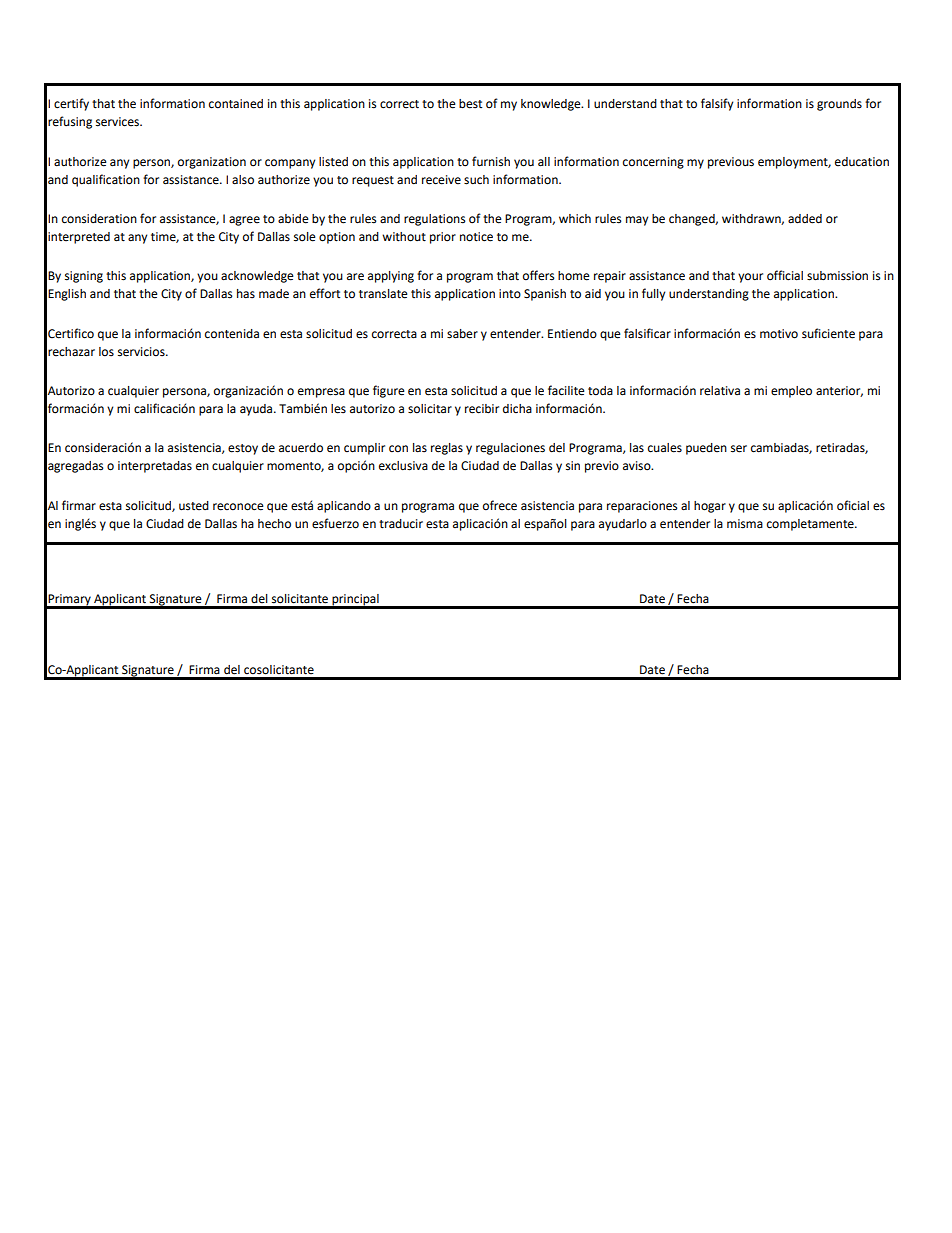 This page has width=952, height=1233. Describe the element at coordinates (785, 275) in the page. I see `official` at that location.
